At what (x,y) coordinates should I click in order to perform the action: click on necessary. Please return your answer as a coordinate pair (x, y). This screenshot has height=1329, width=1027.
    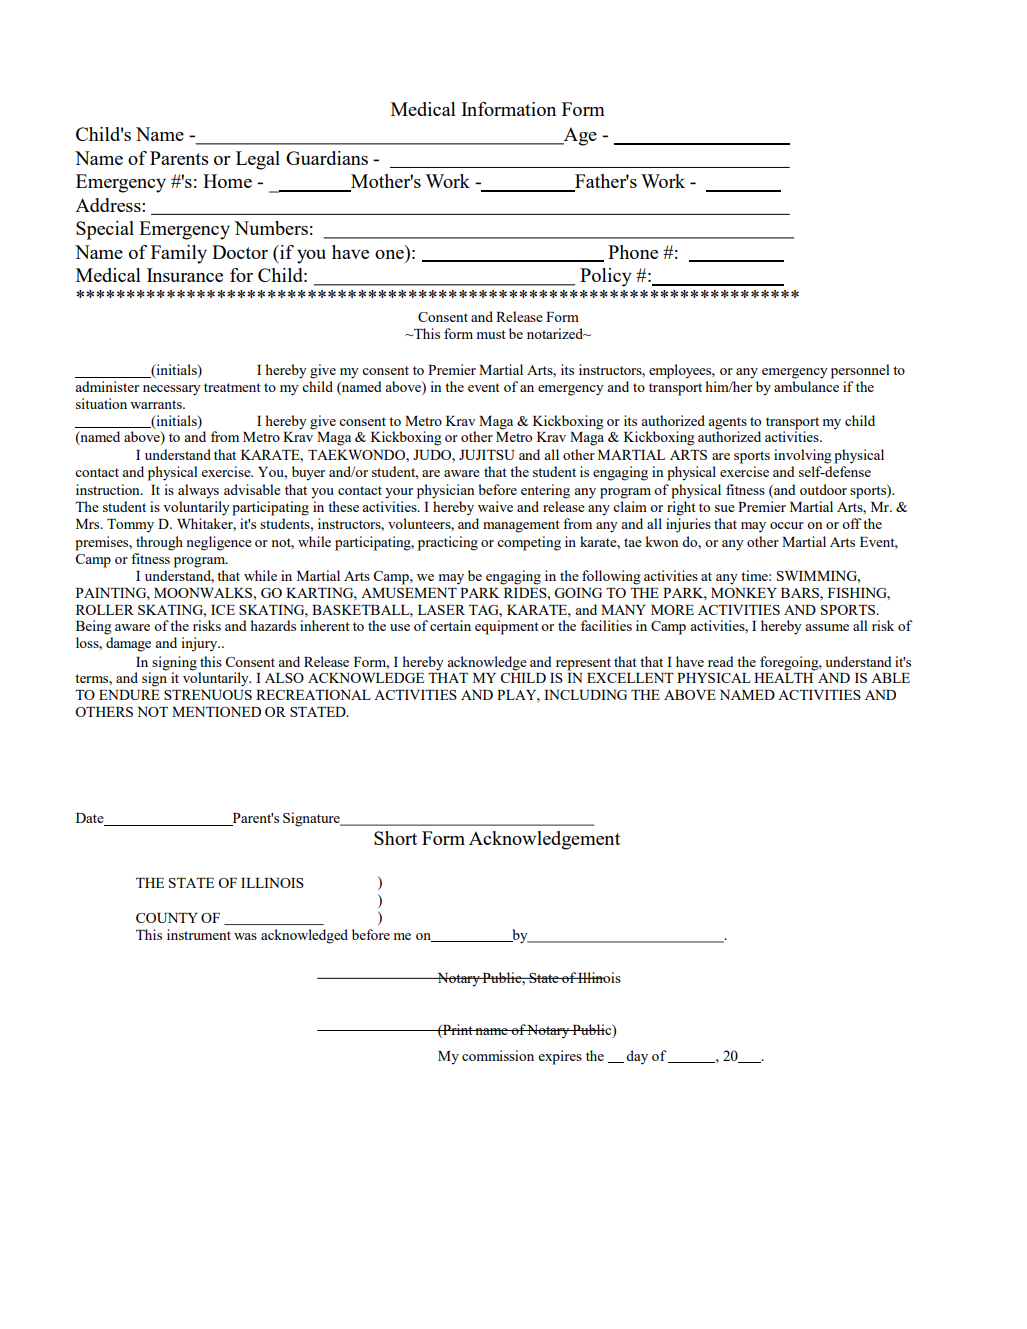
    Looking at the image, I should click on (172, 390).
